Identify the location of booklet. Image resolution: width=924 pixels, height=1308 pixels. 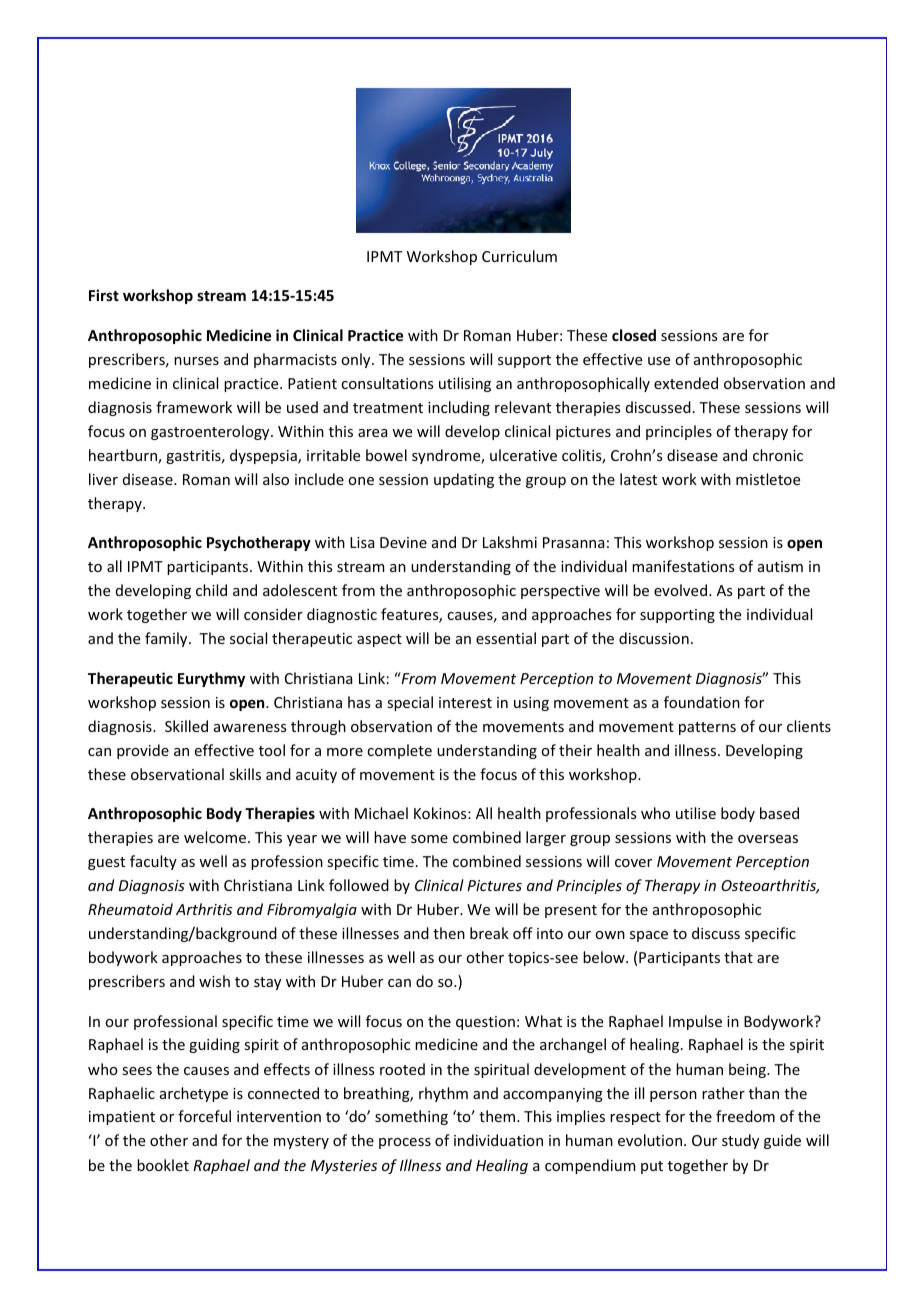
(163, 1165).
